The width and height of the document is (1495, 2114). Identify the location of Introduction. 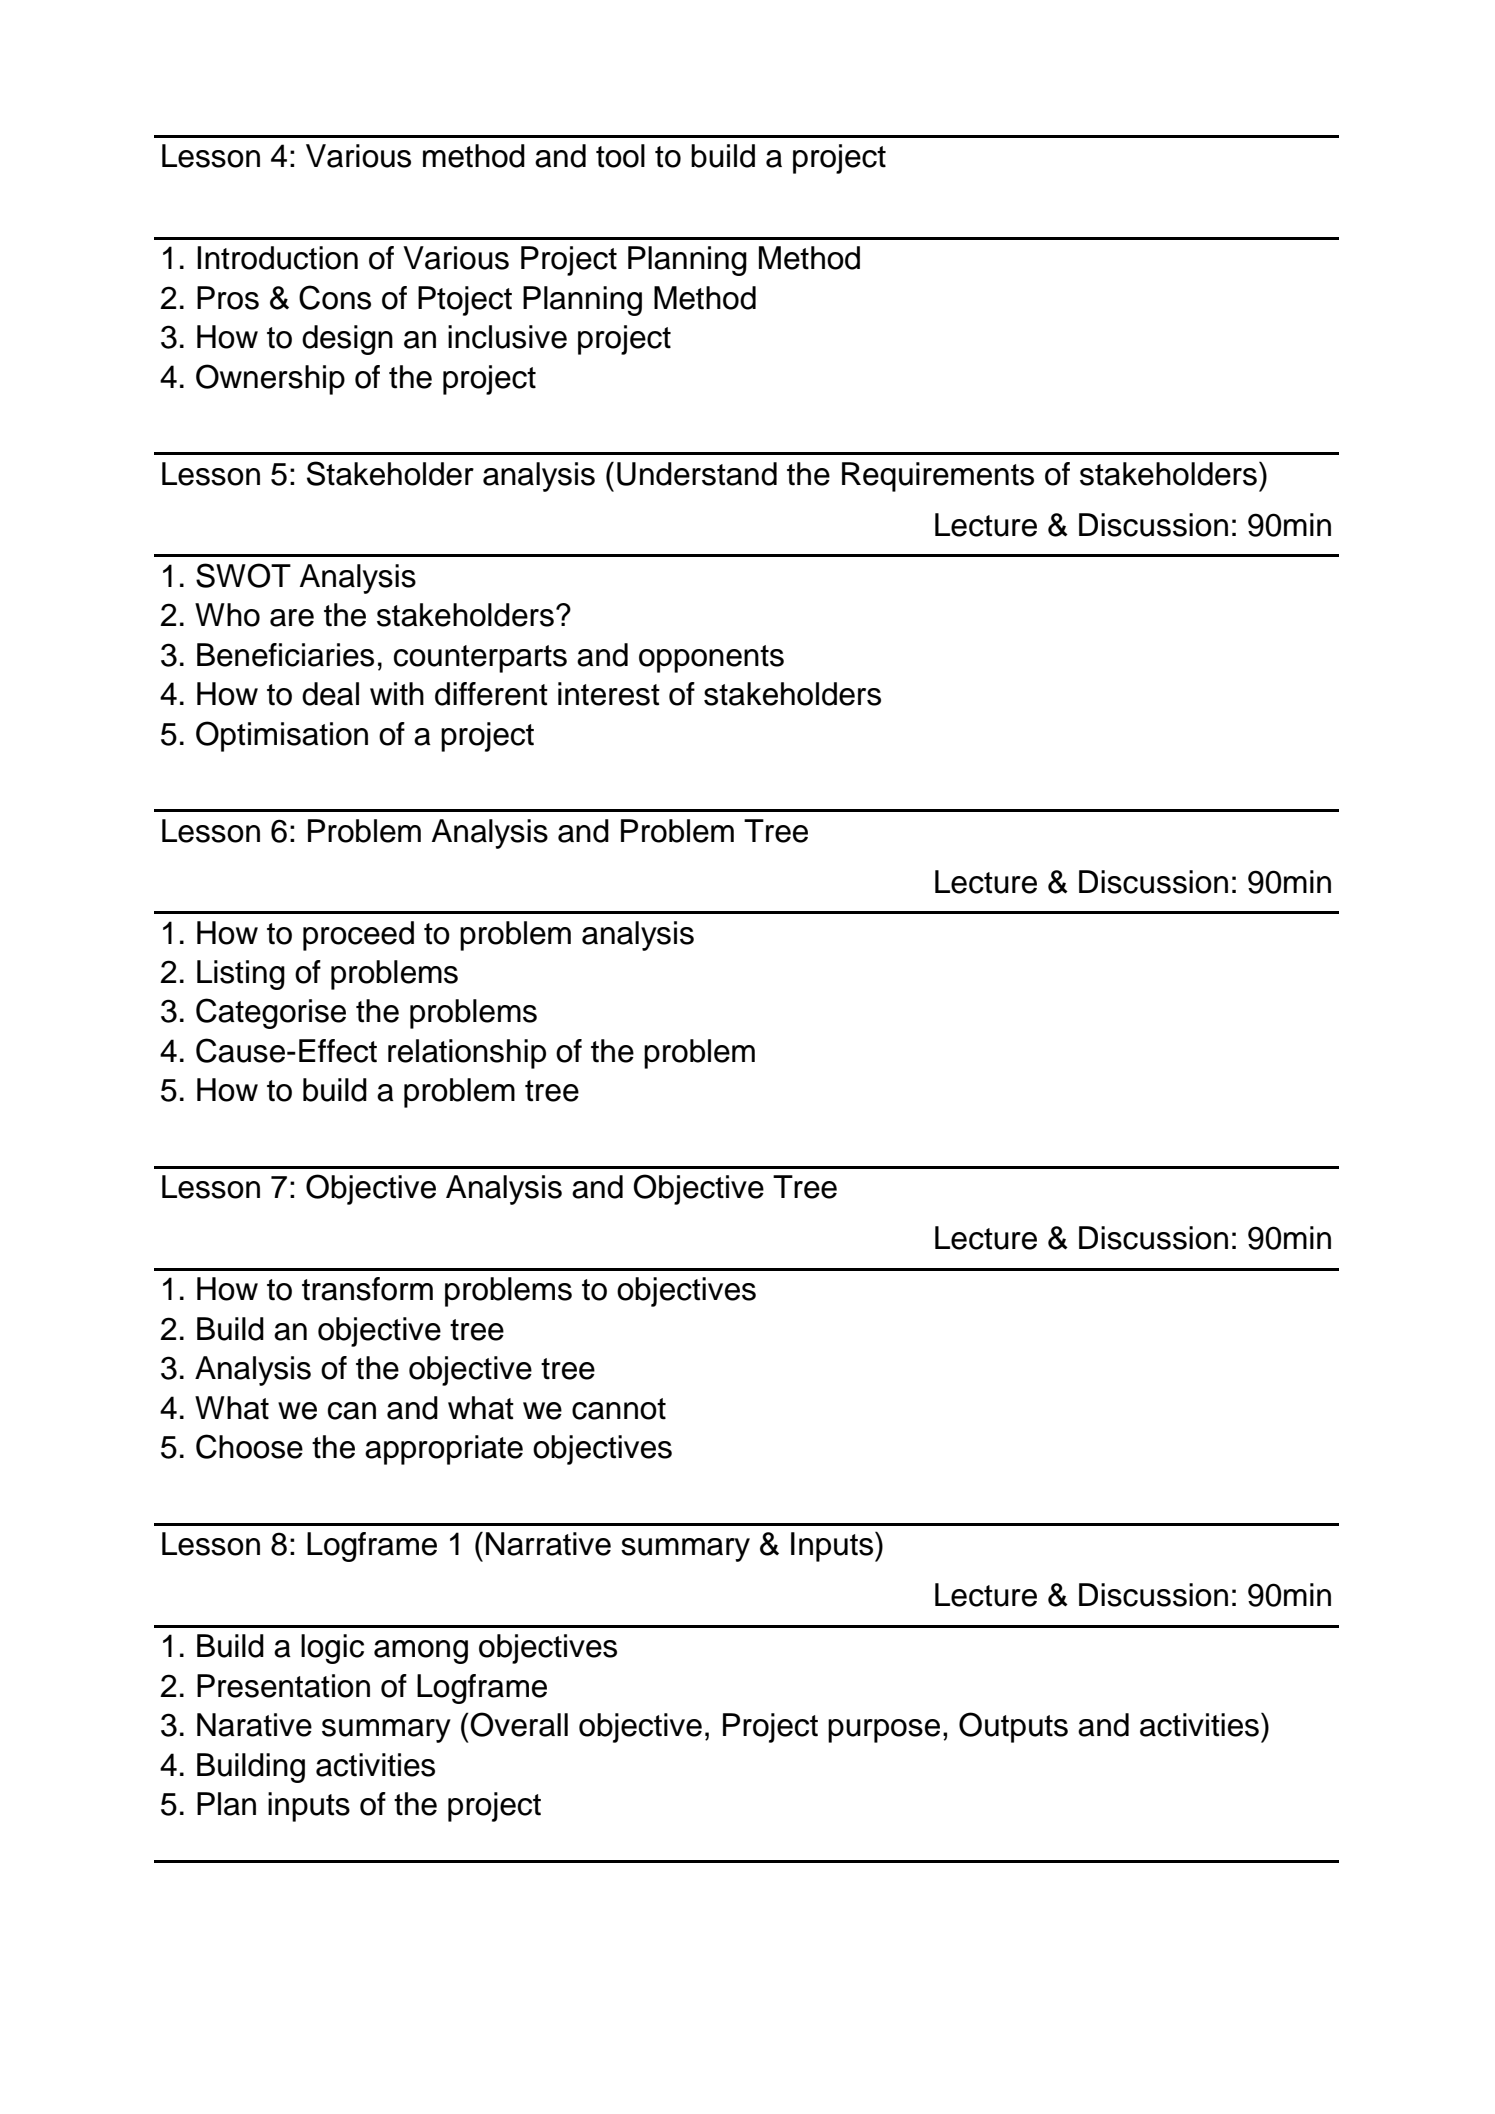
(277, 258).
